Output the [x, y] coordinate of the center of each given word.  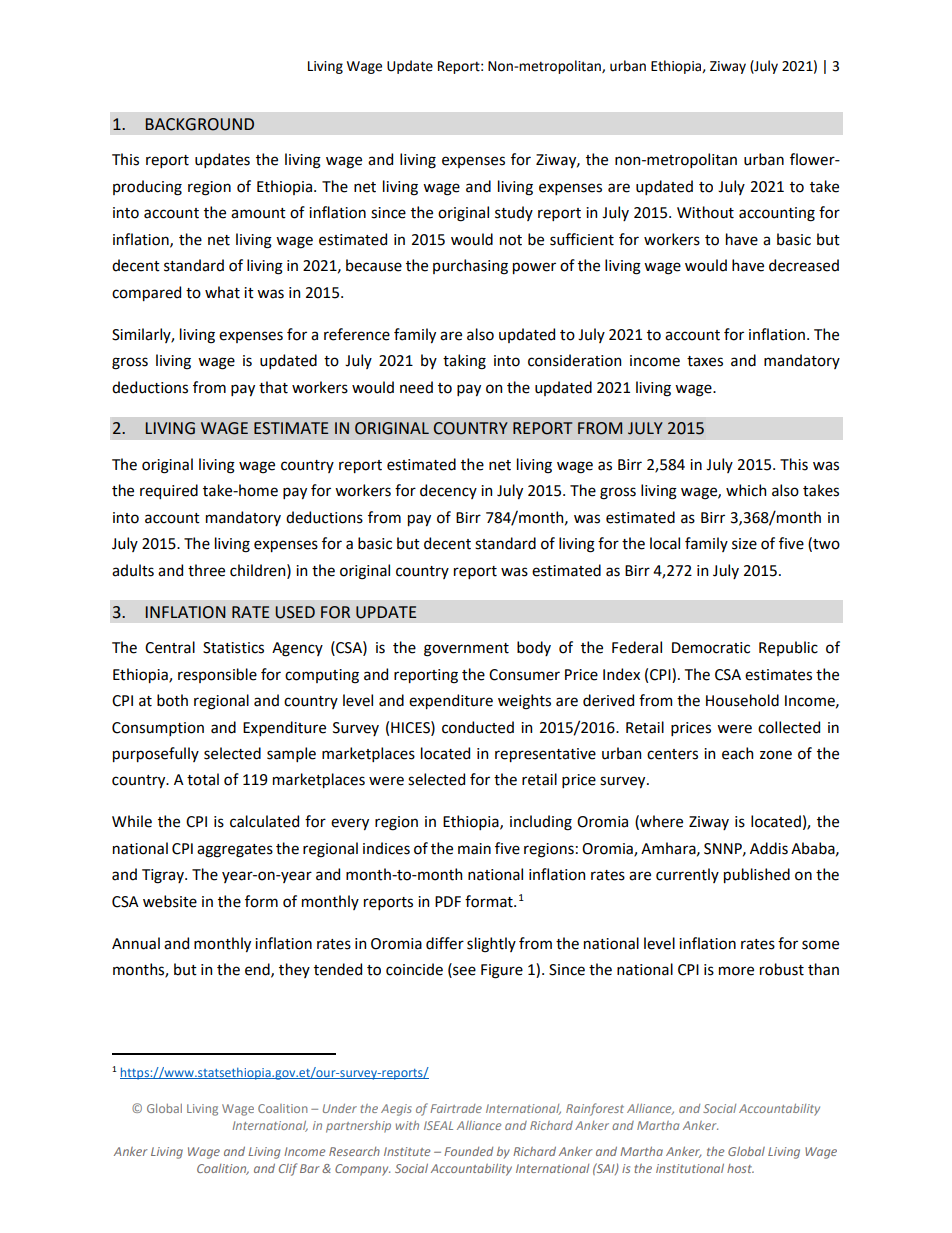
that [273, 387]
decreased [804, 265]
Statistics [233, 648]
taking [464, 362]
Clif [288, 1169]
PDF [448, 901]
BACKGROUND [200, 124]
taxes [705, 361]
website [170, 901]
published [757, 875]
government [466, 650]
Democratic [711, 648]
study [514, 213]
